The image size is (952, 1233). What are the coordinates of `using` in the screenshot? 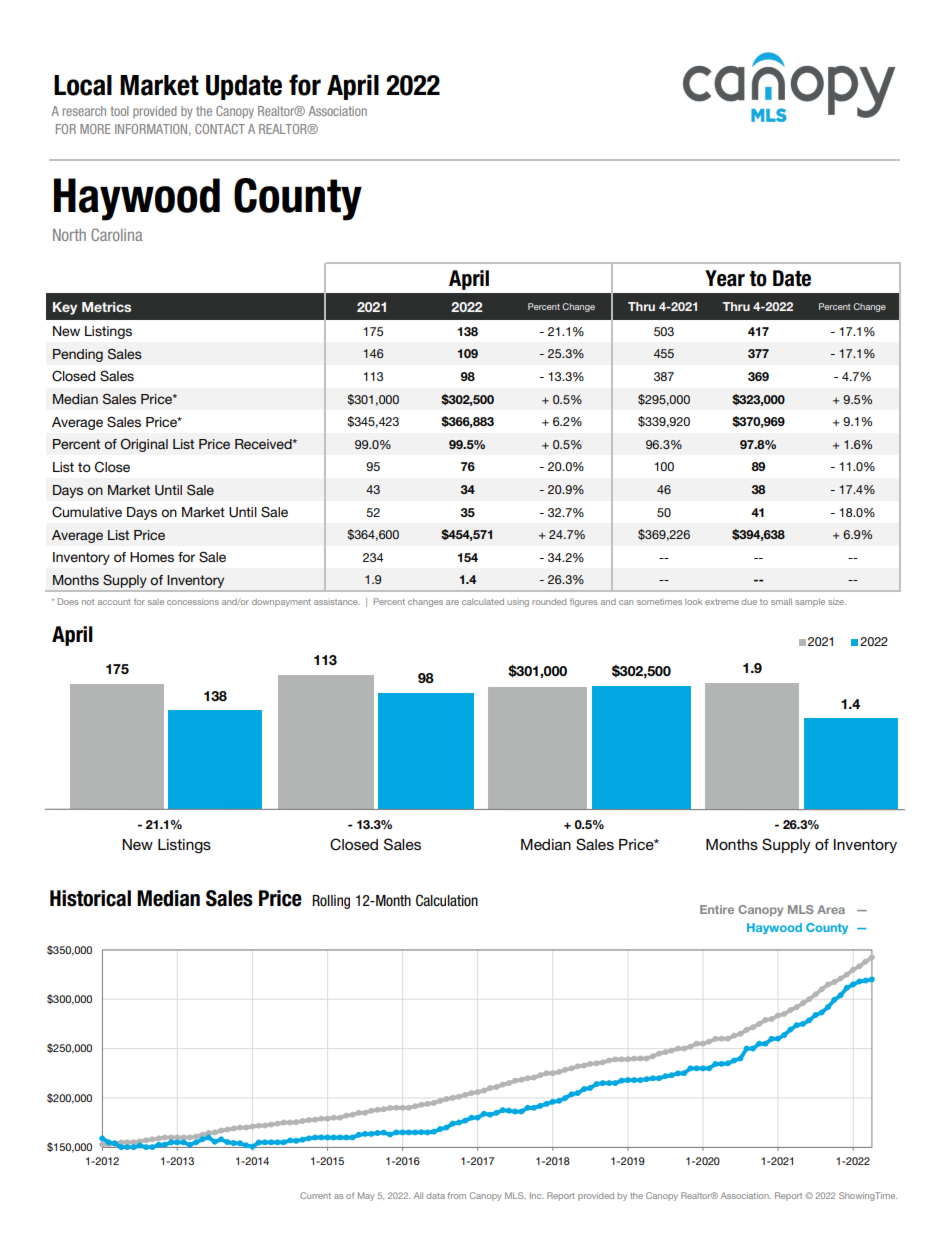 It's located at (518, 603).
